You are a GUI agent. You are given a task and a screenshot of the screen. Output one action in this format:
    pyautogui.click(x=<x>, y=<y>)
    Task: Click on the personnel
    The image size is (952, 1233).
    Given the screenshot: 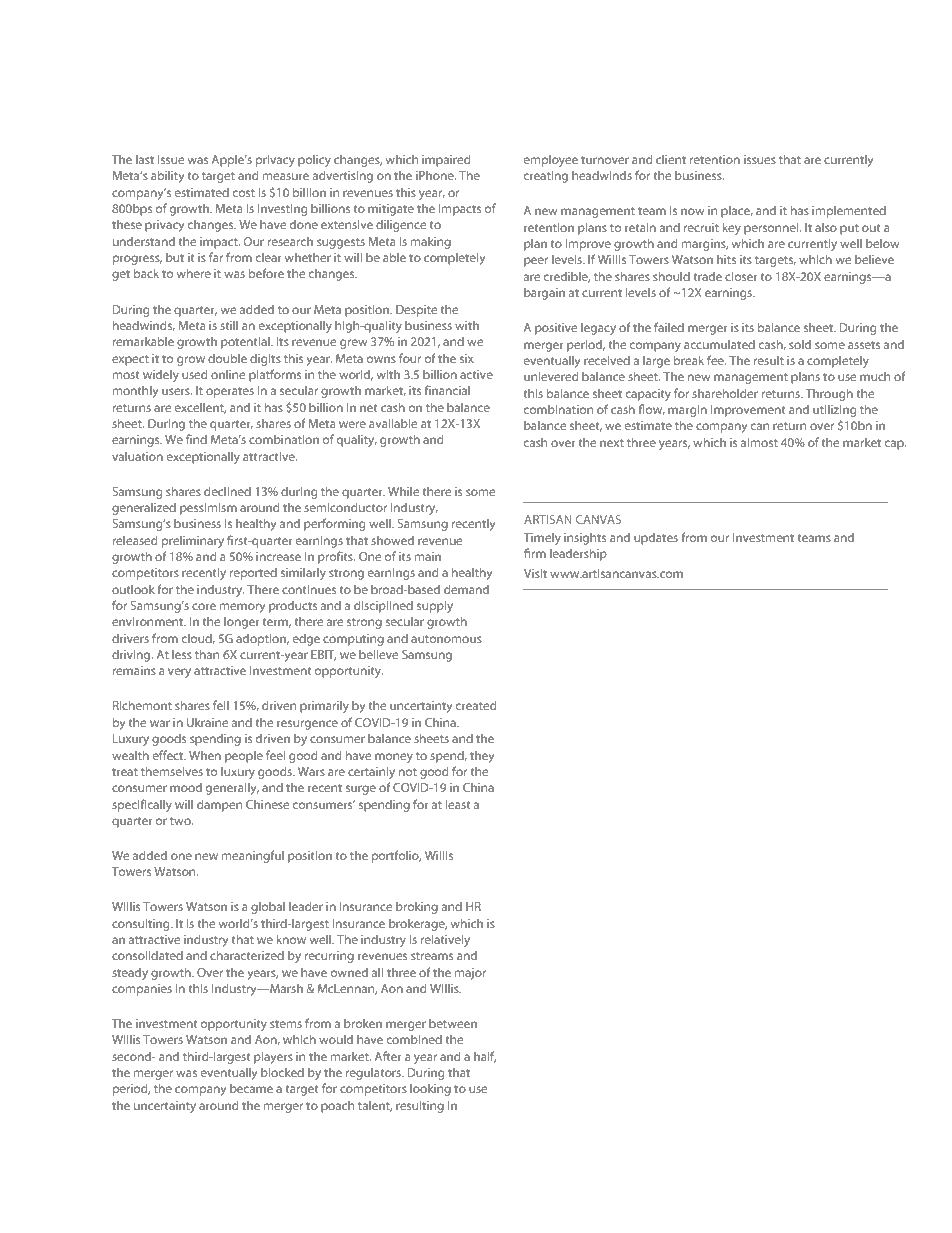 What is the action you would take?
    pyautogui.click(x=772, y=228)
